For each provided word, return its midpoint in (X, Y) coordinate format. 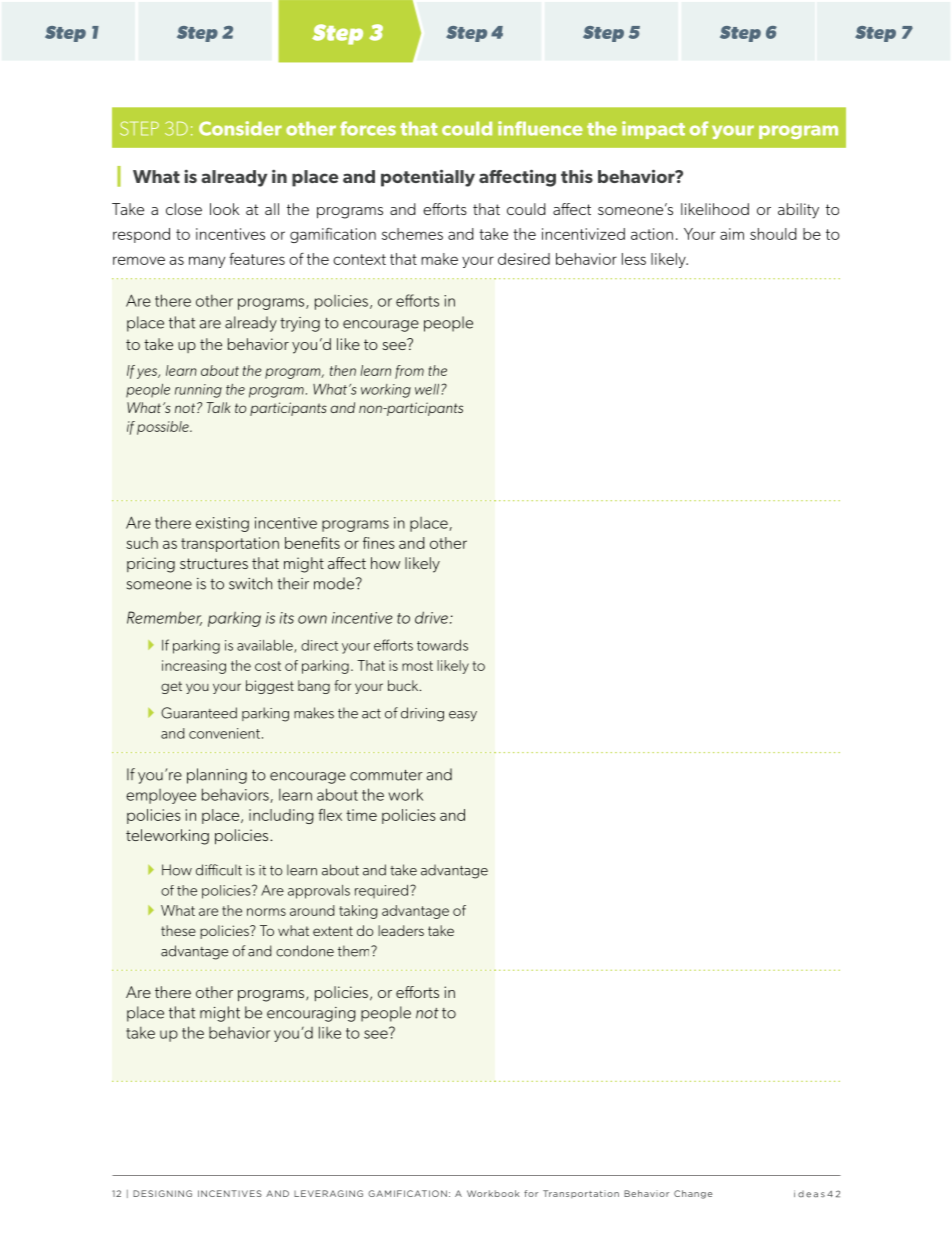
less (634, 259)
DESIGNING (162, 1193)
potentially (428, 178)
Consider (240, 128)
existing (222, 524)
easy (463, 716)
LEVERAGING (328, 1193)
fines (379, 543)
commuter (386, 775)
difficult (219, 870)
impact (653, 130)
